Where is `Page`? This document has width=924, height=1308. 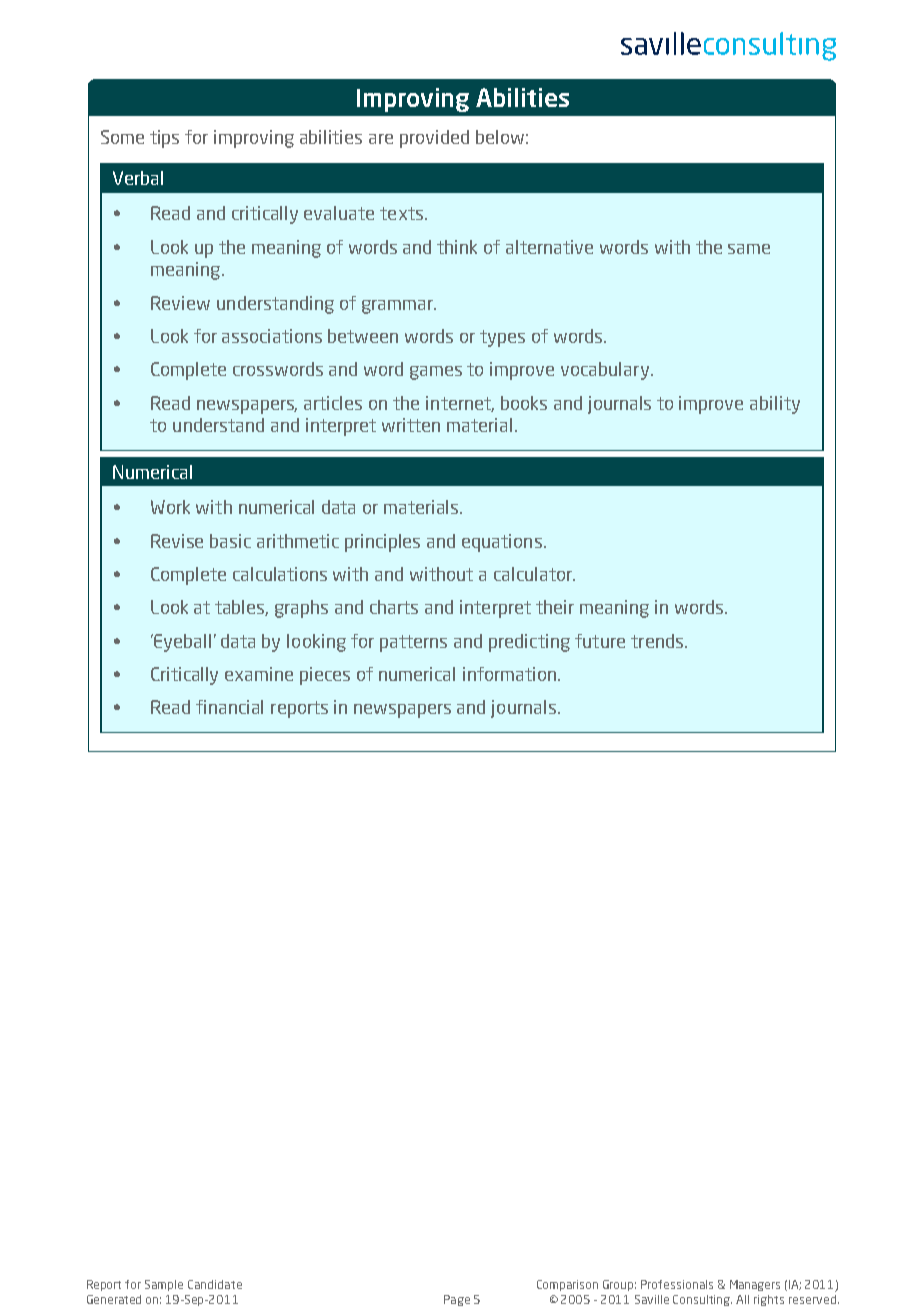
Page is located at coordinates (457, 1300).
